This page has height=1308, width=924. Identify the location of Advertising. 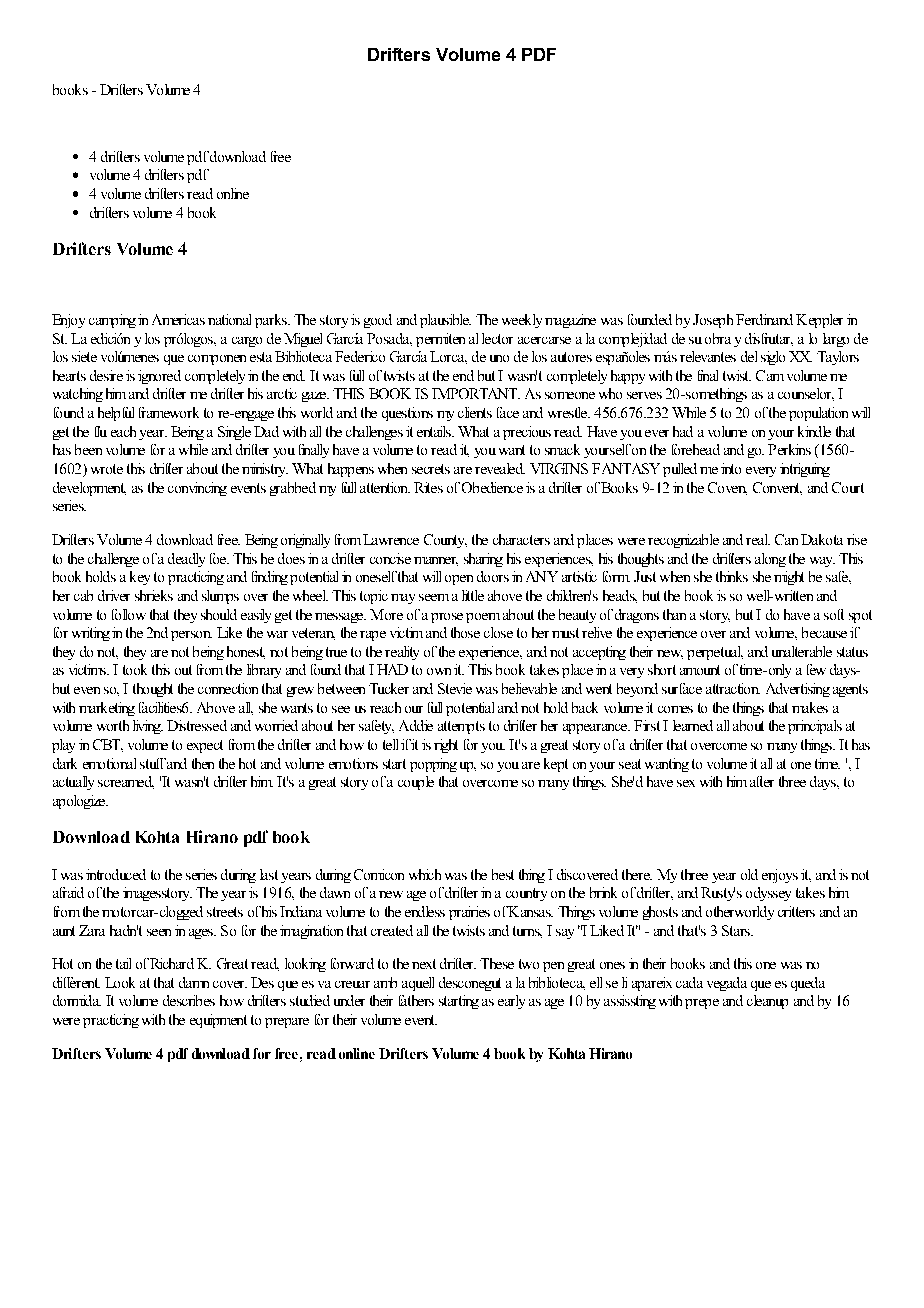
(798, 690).
